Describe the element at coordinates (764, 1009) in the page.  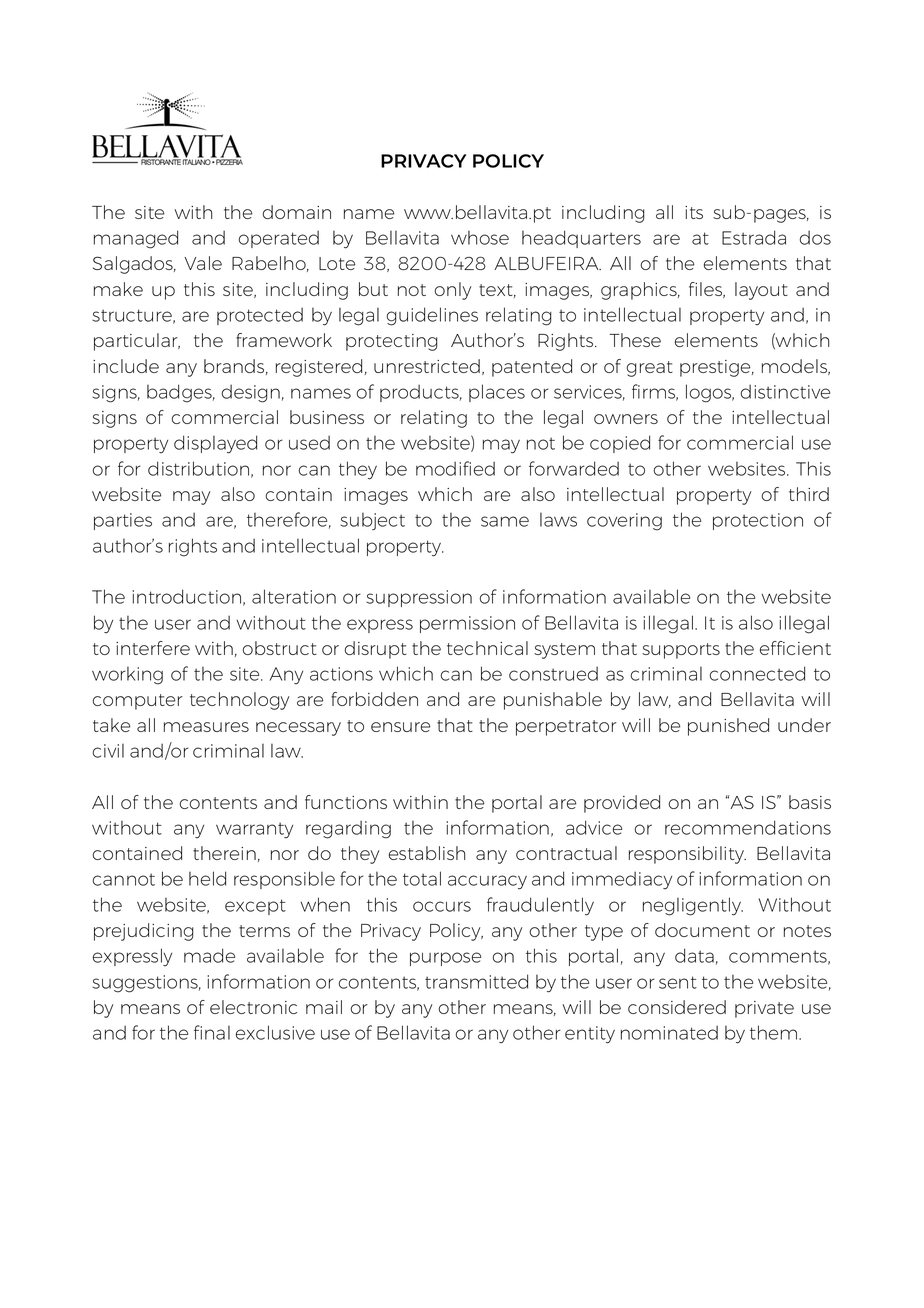
I see `private` at that location.
